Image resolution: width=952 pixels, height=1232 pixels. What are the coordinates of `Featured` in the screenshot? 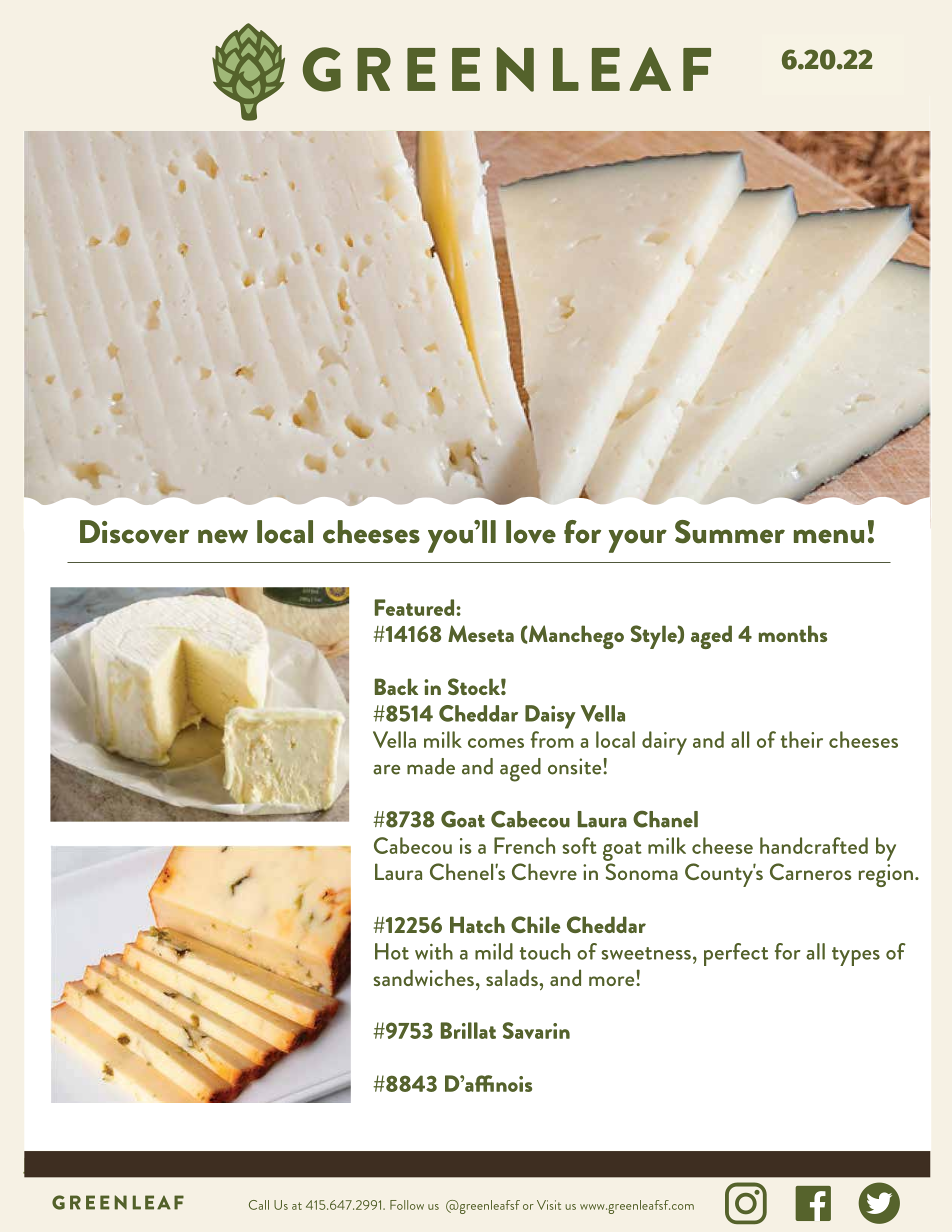 It's located at (414, 607).
